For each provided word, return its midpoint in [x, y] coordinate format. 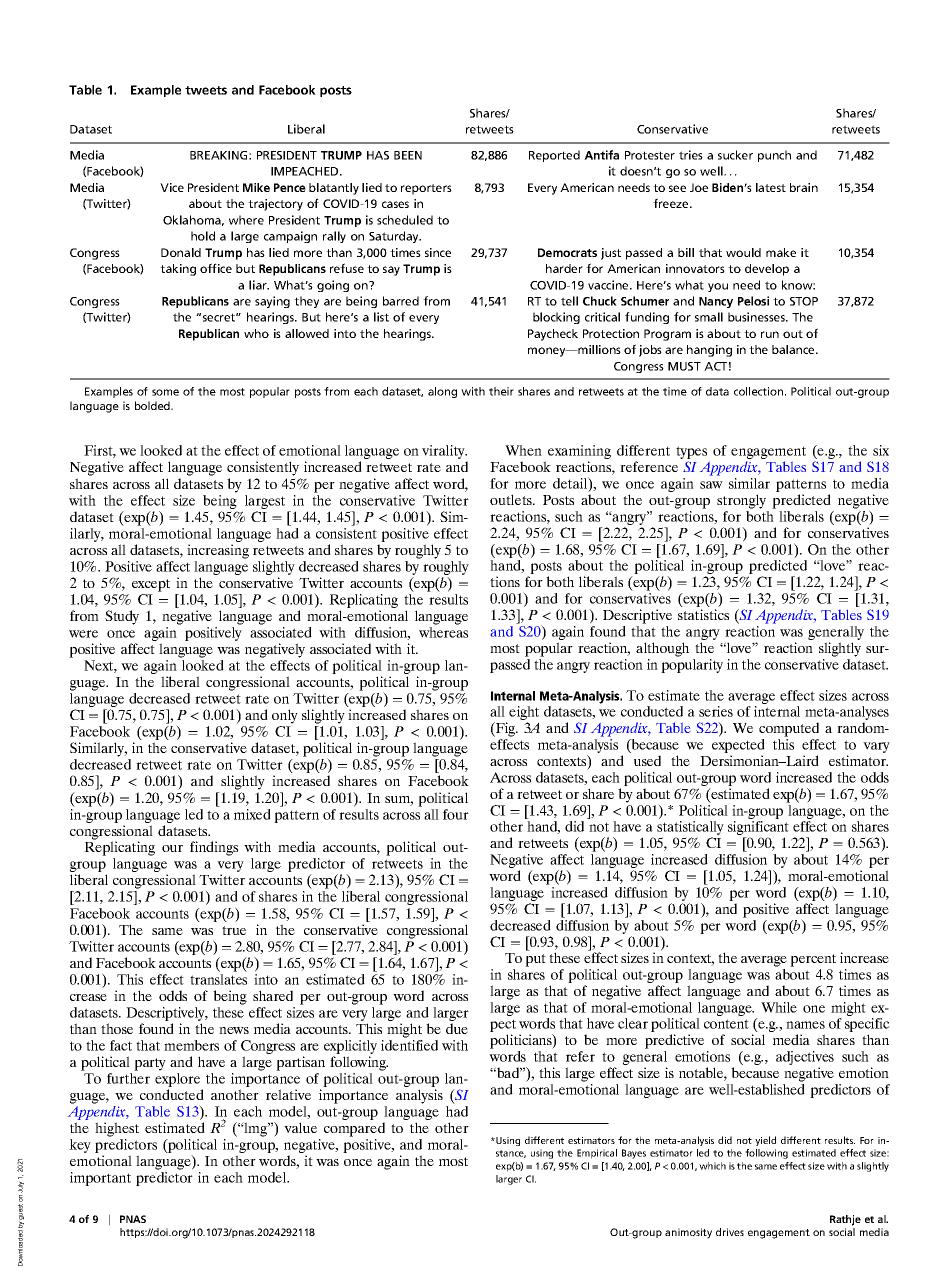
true [234, 930]
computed [789, 729]
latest [771, 187]
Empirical [597, 1154]
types [691, 454]
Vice [172, 187]
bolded [153, 405]
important [100, 1179]
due [457, 1028]
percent [813, 960]
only [285, 716]
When [523, 450]
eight [524, 714]
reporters [426, 189]
